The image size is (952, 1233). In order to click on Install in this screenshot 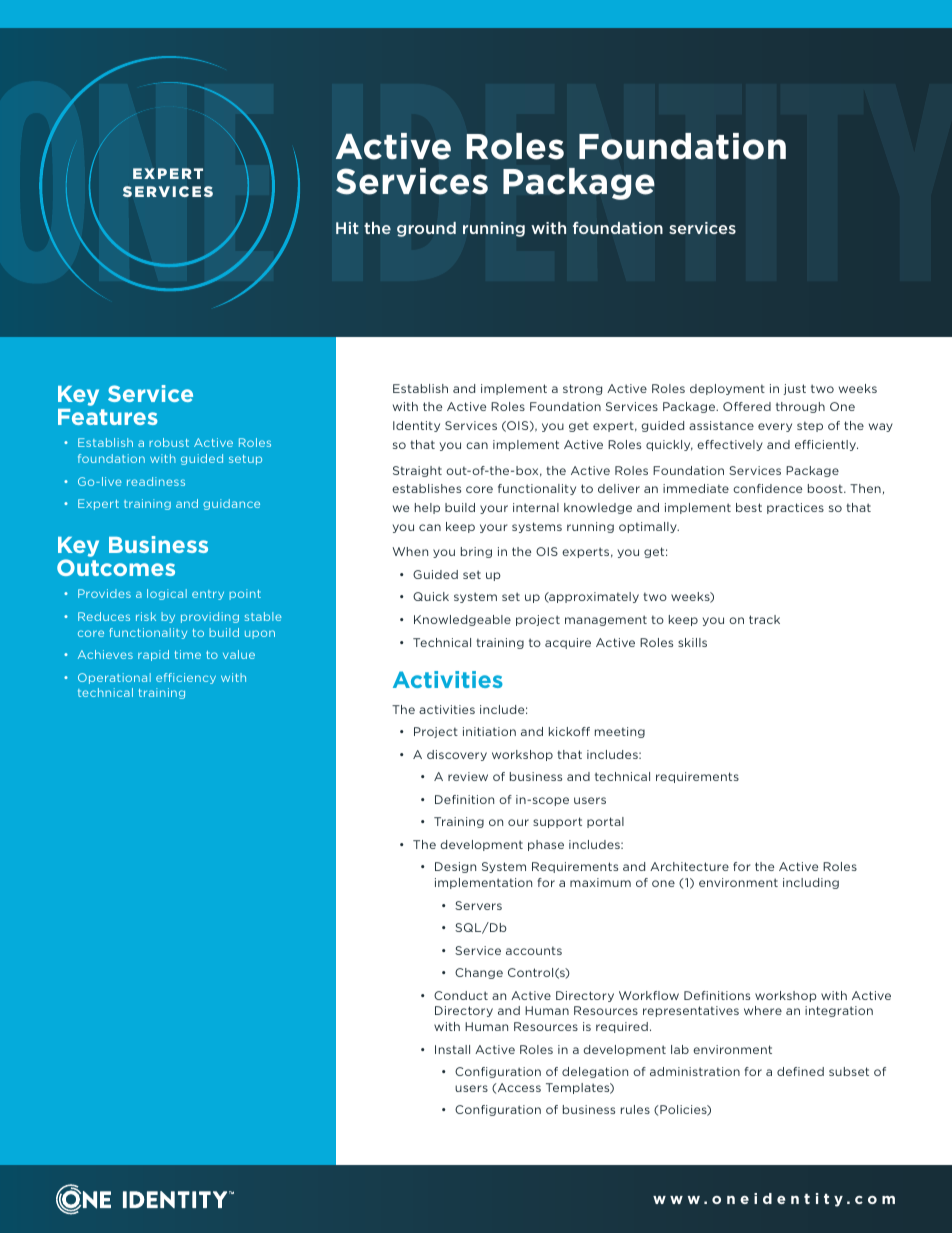, I will do `click(452, 1049)`.
